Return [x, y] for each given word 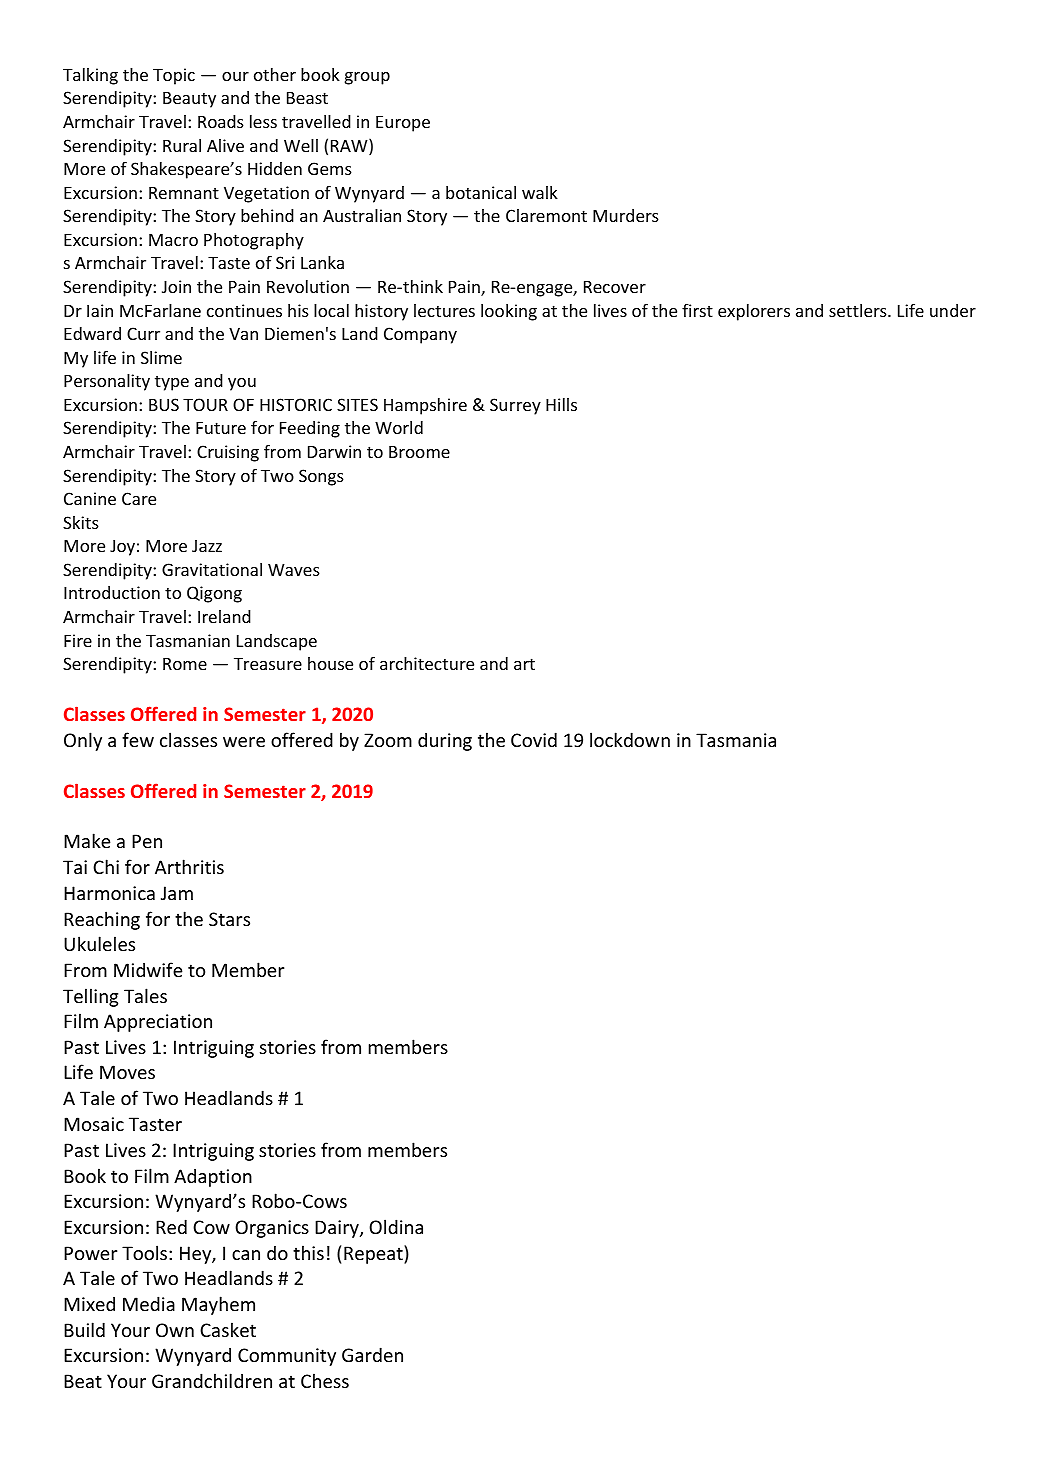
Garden [372, 1354]
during [445, 741]
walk [540, 192]
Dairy [338, 1229]
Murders [626, 215]
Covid [534, 739]
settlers [859, 310]
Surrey [515, 406]
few [138, 739]
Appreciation [158, 1023]
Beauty [189, 100]
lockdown [630, 739]
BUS [164, 404]
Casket [228, 1329]
